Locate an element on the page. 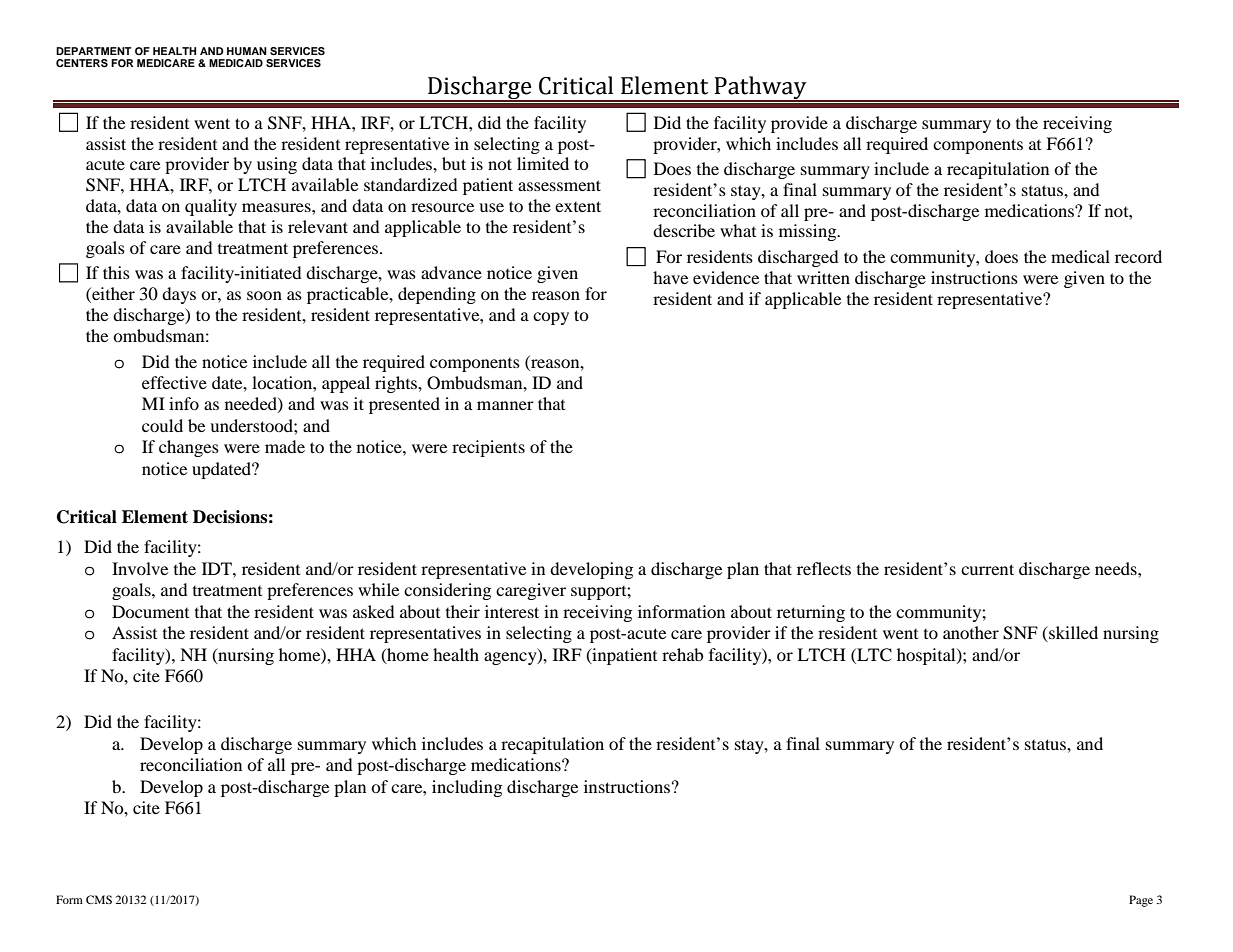 This page has height=952, width=1233. Page is located at coordinates (1141, 901).
